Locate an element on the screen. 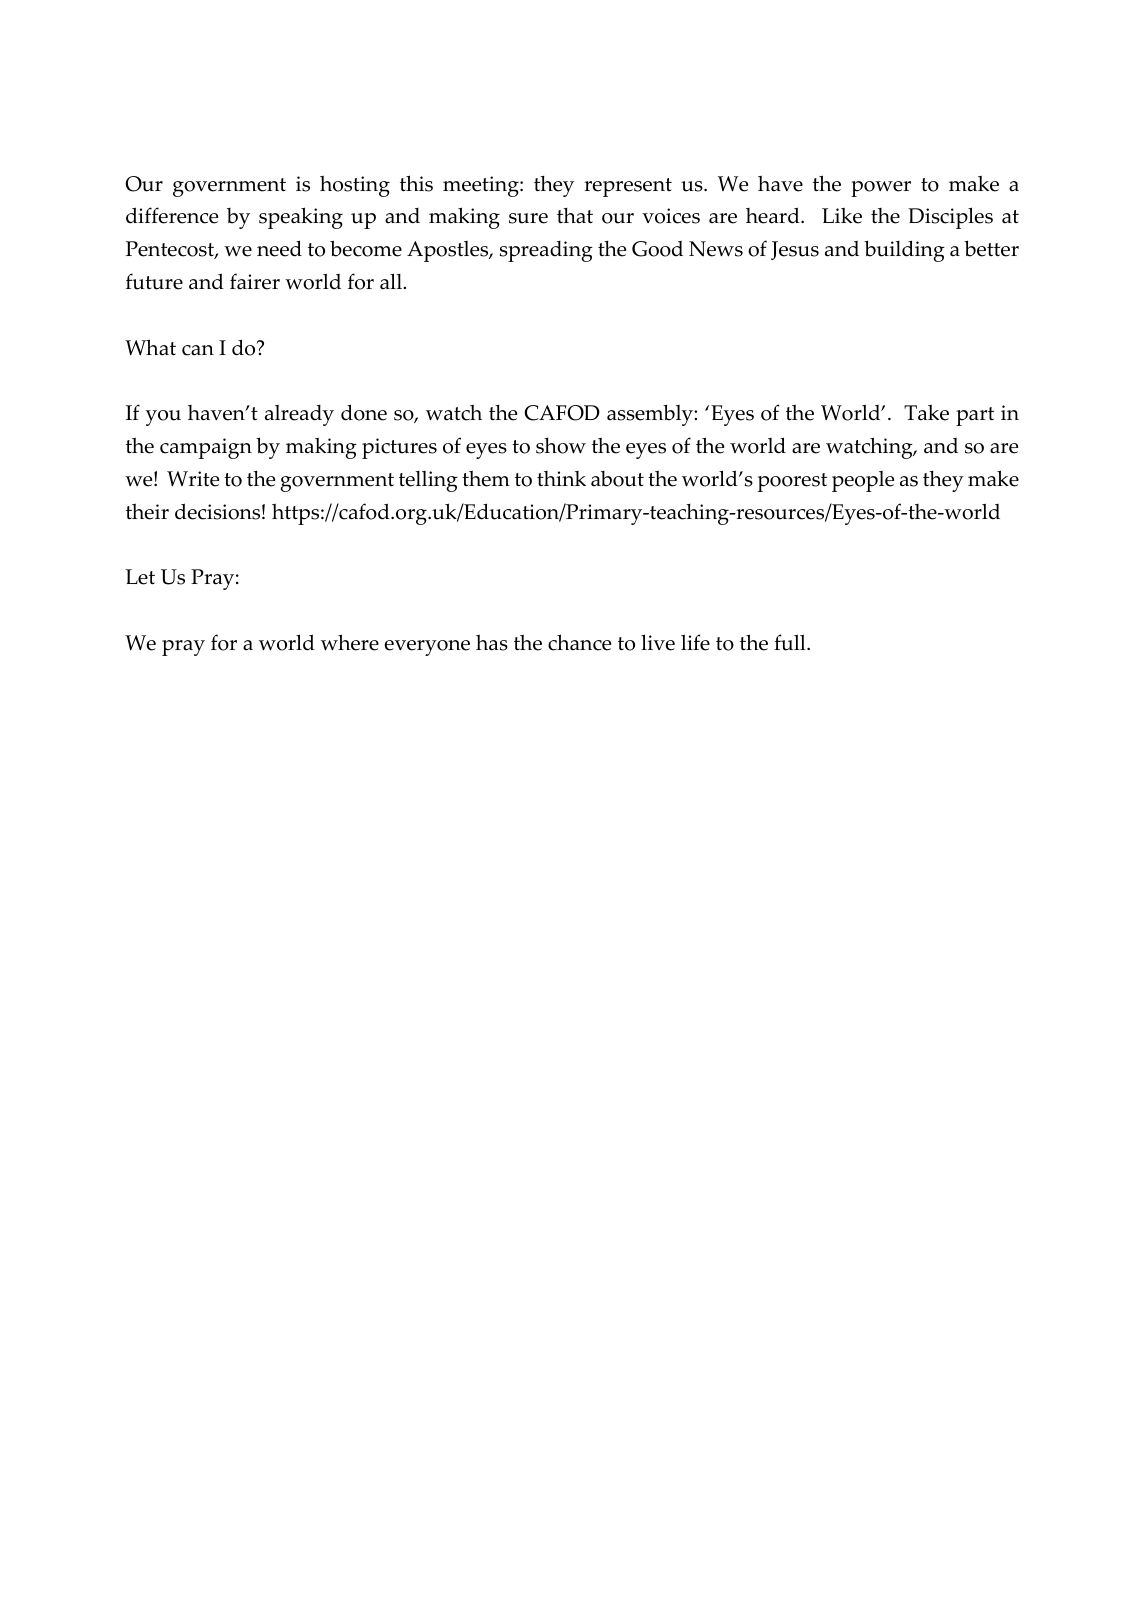 The width and height of the screenshot is (1144, 1618). speaking is located at coordinates (301, 218).
